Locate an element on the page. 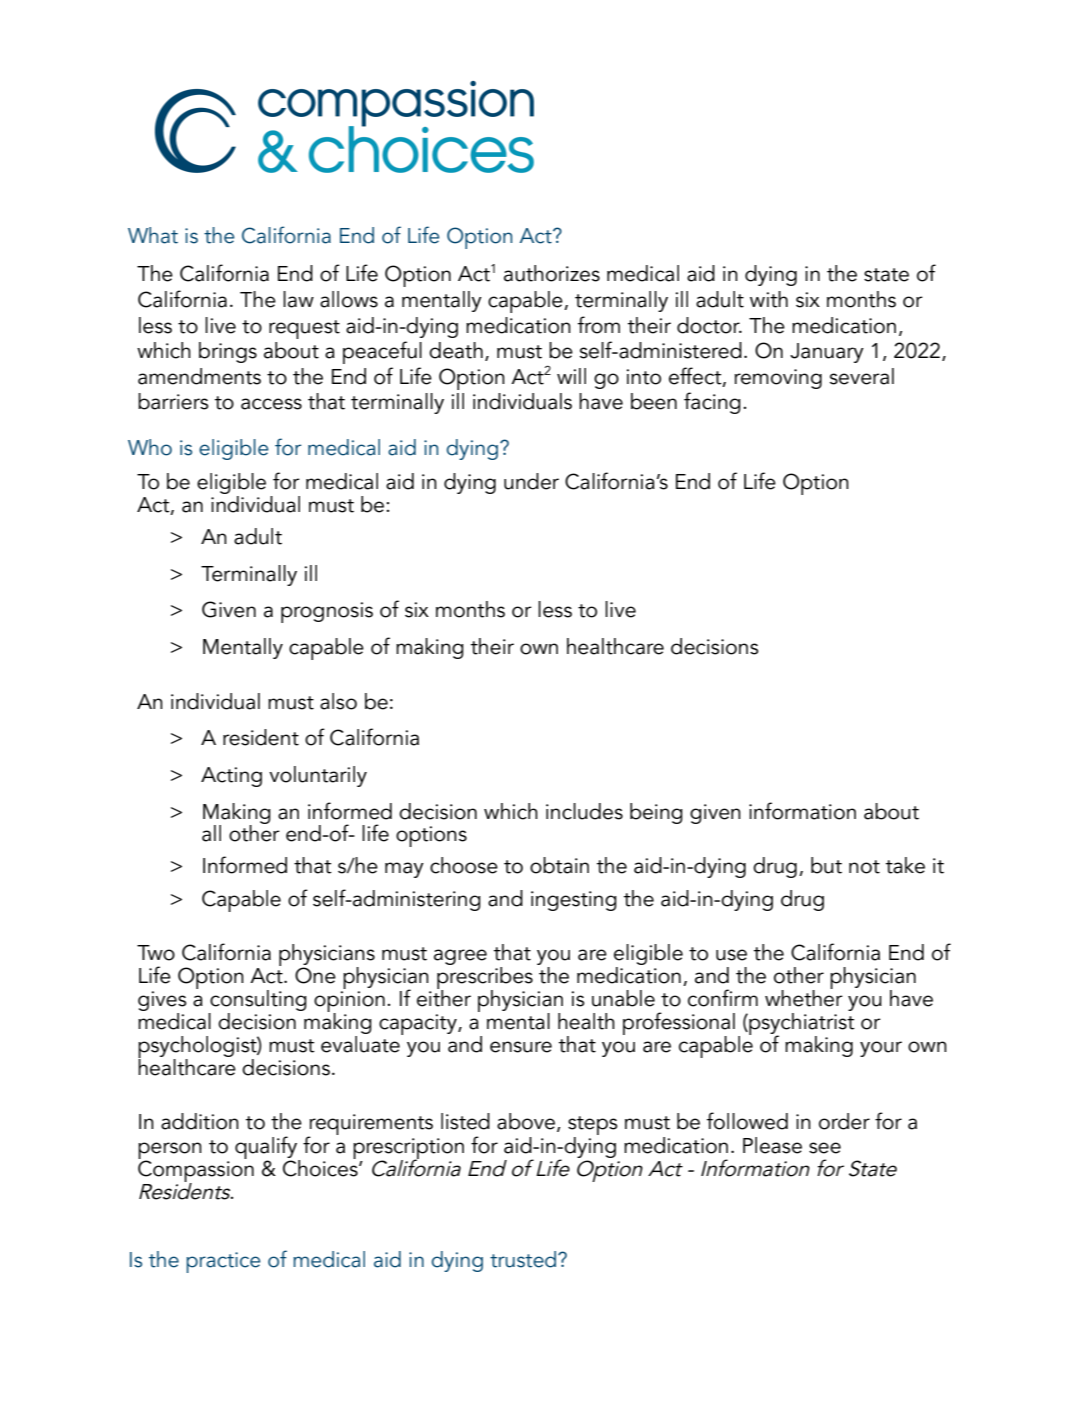 The width and height of the image is (1089, 1410). law is located at coordinates (298, 299).
